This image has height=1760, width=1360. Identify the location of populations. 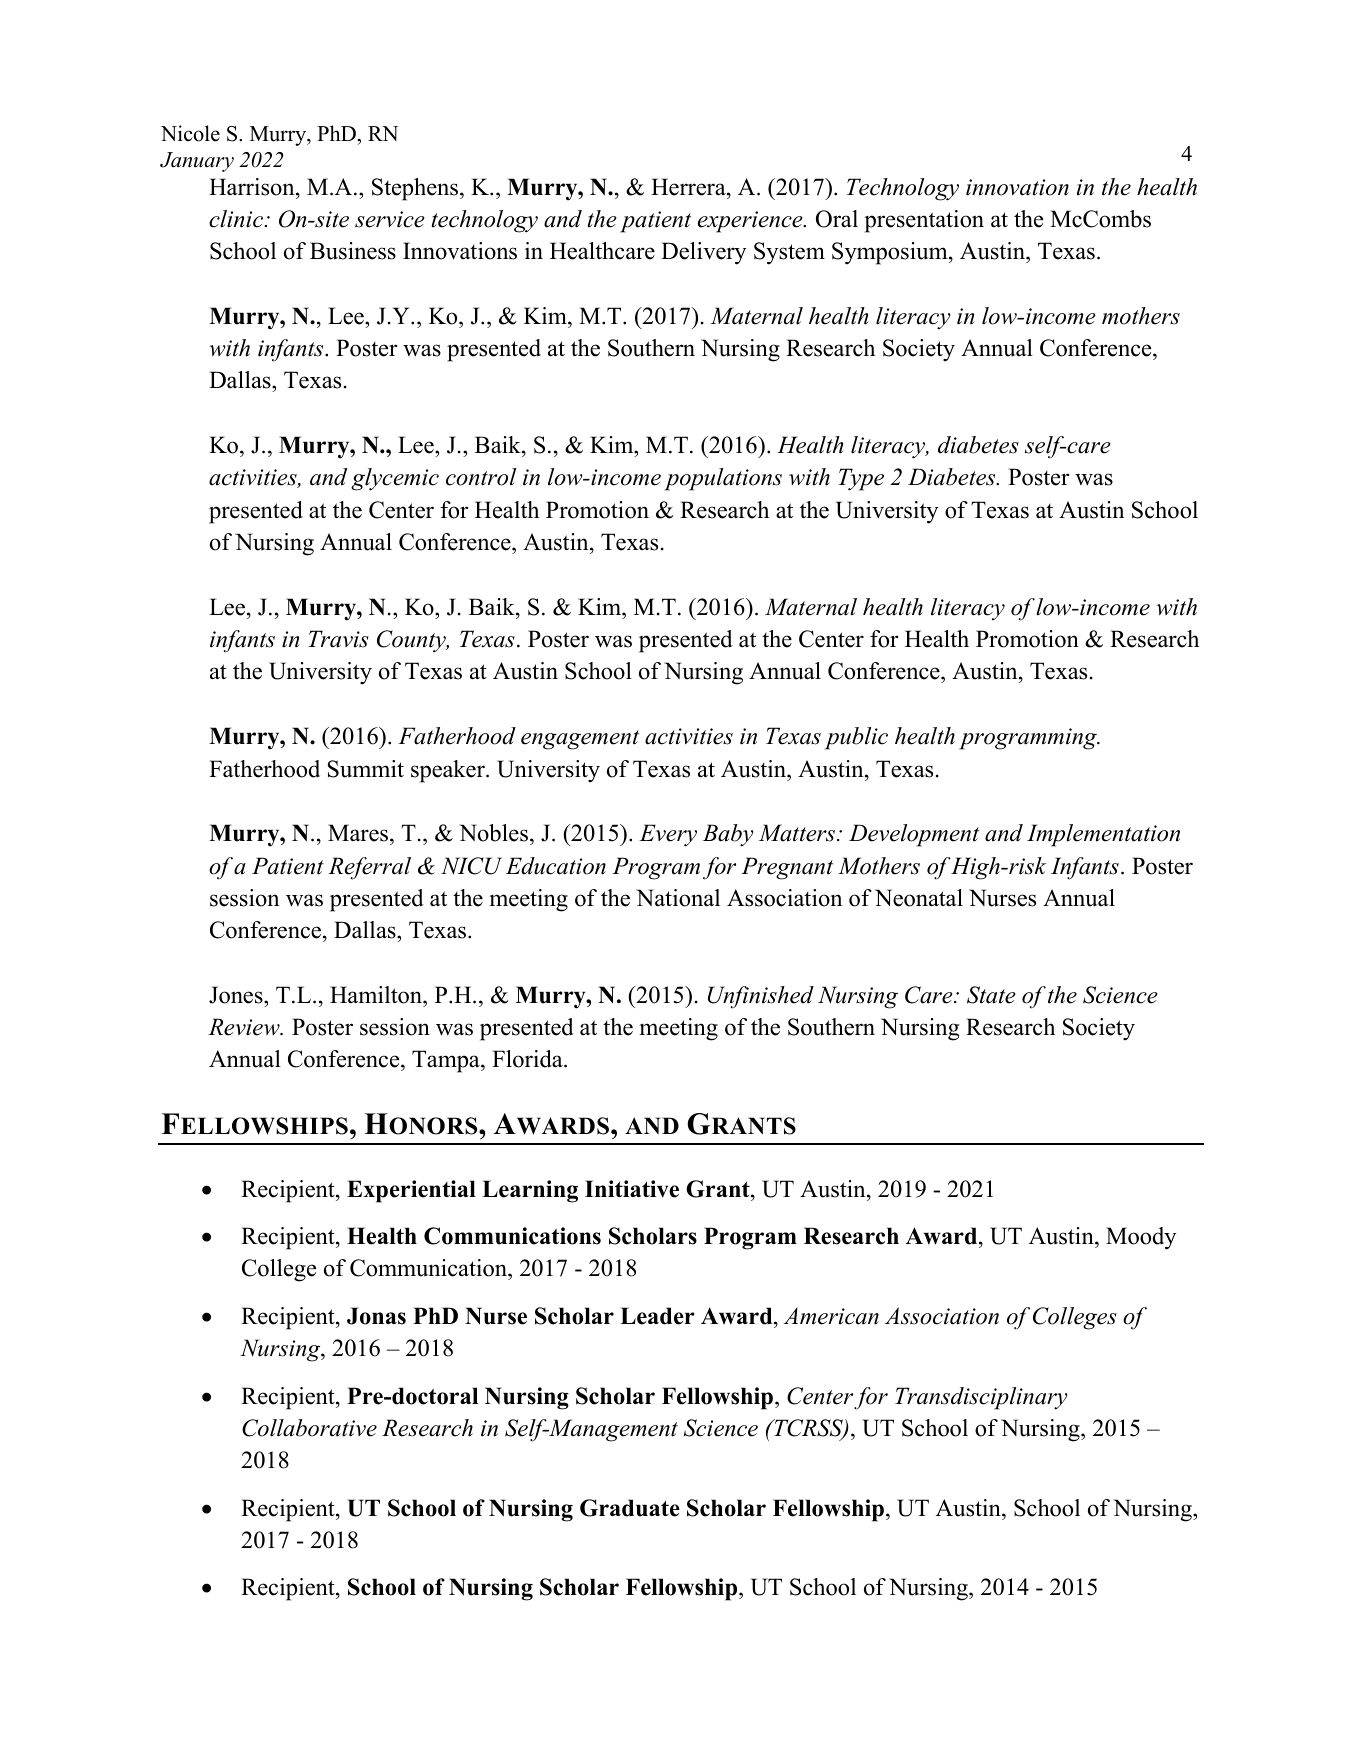
(723, 479).
